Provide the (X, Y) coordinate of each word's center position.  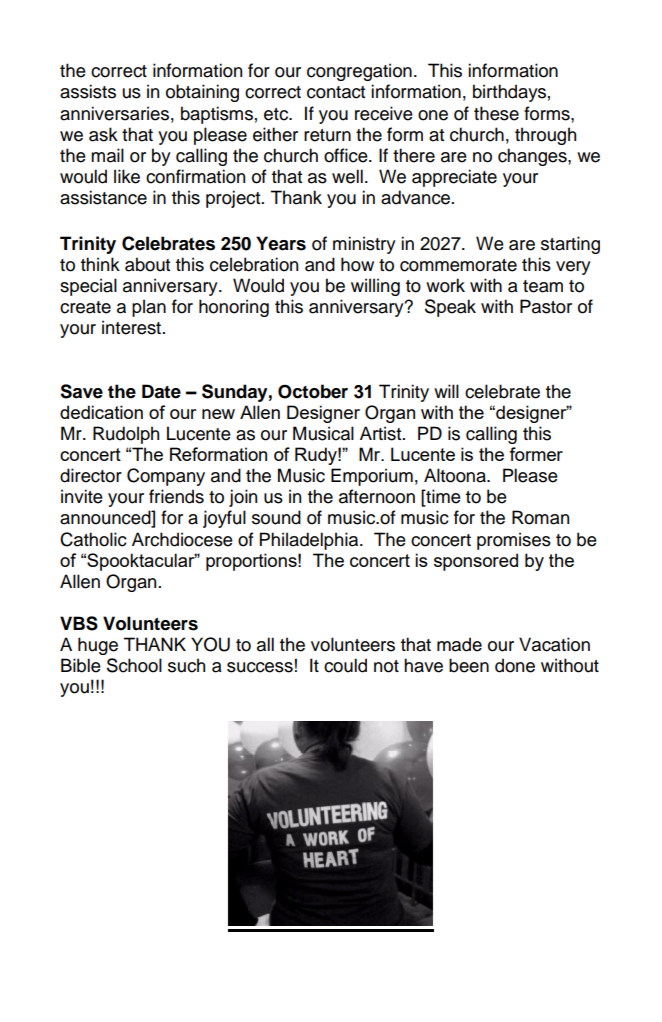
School (134, 665)
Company (166, 477)
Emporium (372, 477)
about (147, 264)
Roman (540, 517)
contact (336, 92)
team (543, 286)
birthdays (509, 93)
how (357, 264)
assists (88, 91)
